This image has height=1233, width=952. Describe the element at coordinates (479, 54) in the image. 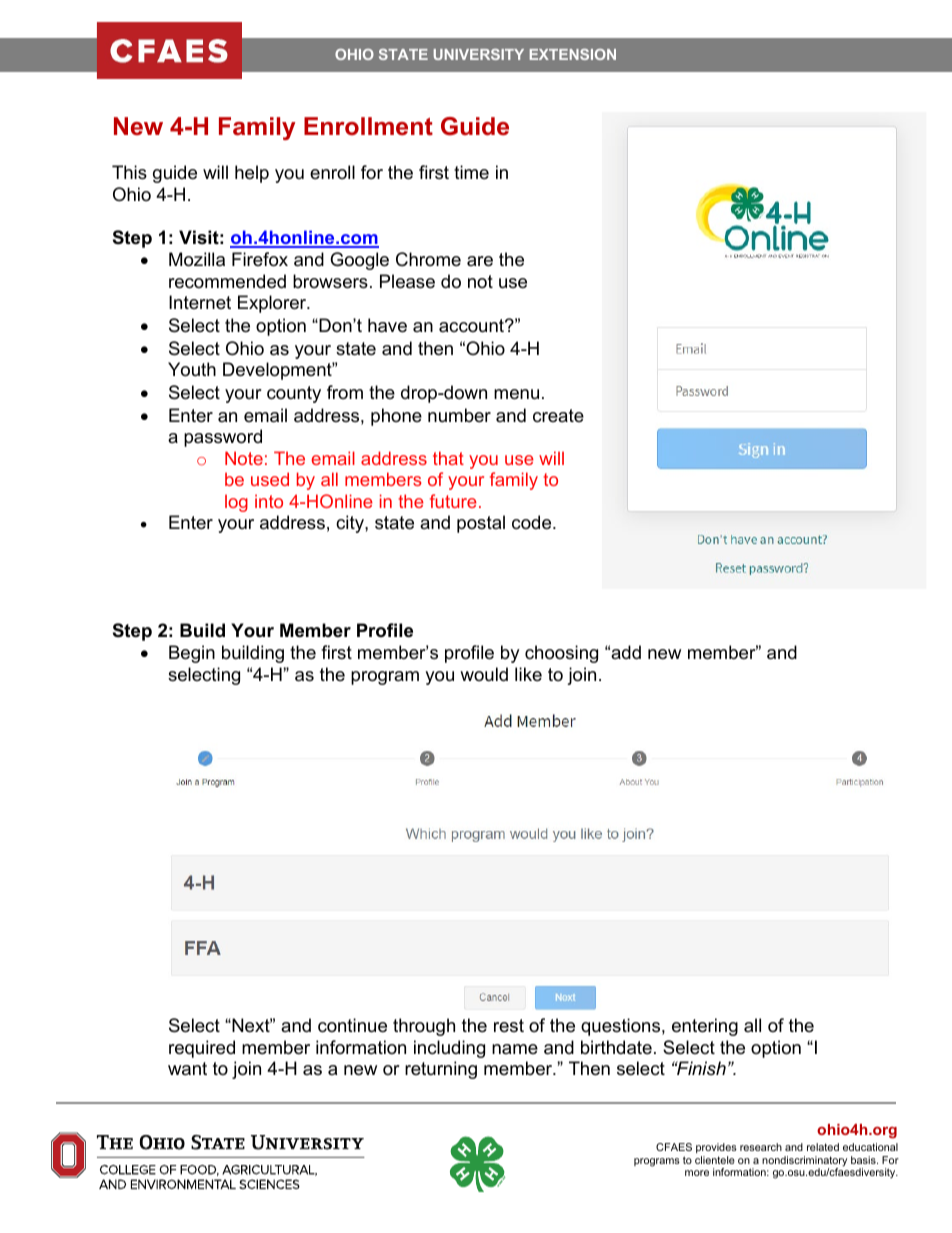

I see `UNIVERSITY` at that location.
